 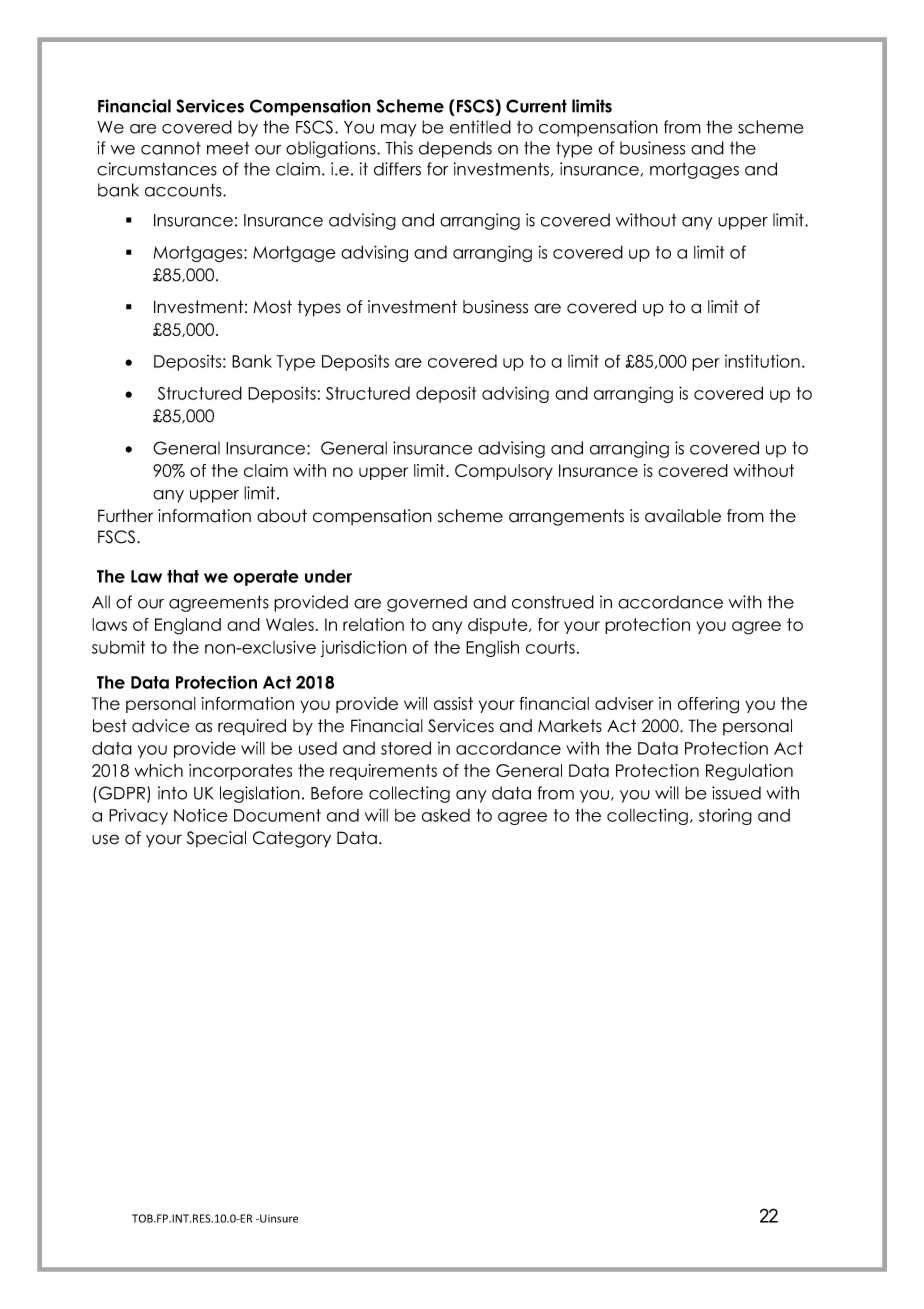 What do you see at coordinates (725, 817) in the page?
I see `storing` at bounding box center [725, 817].
